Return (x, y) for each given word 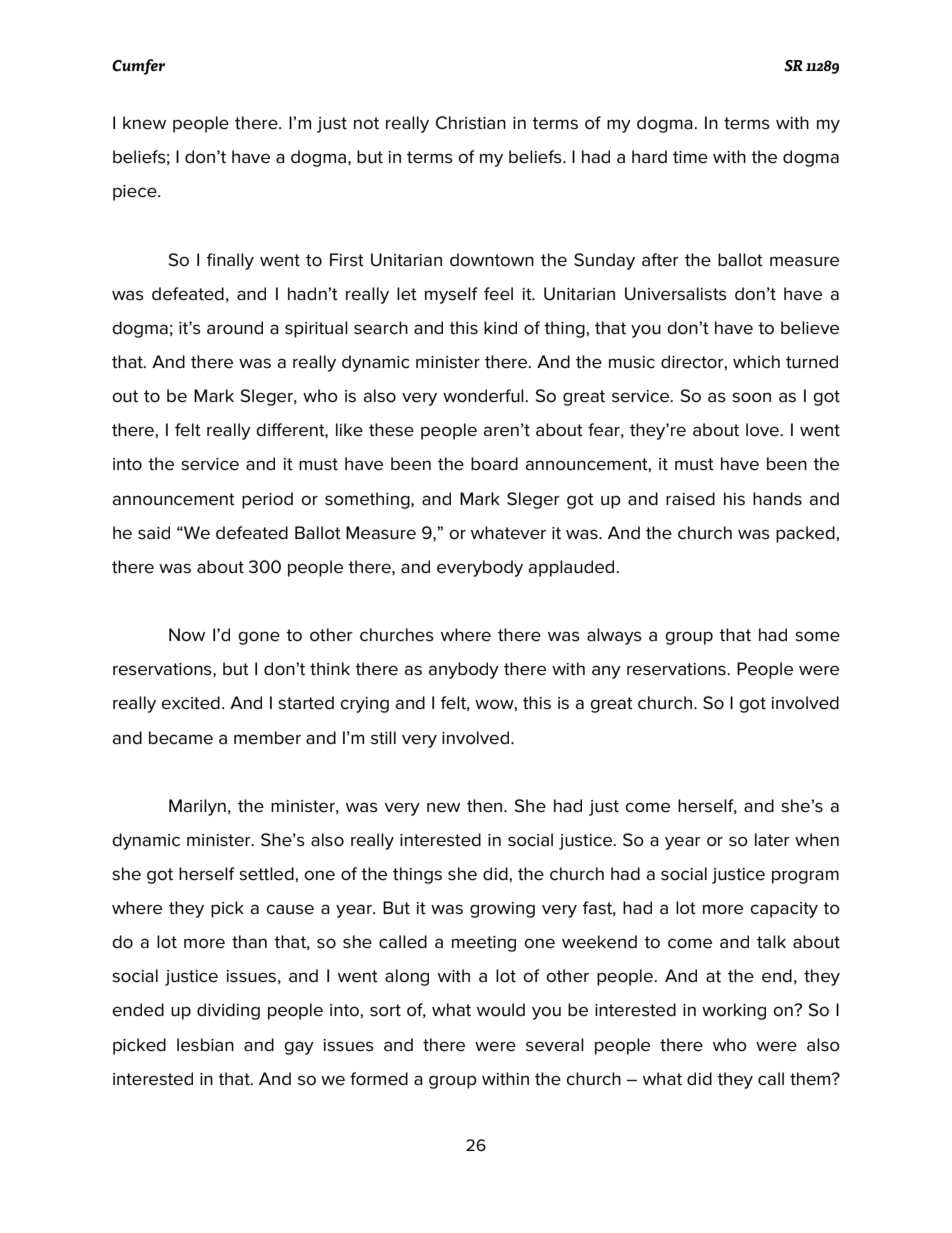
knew (144, 123)
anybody (463, 670)
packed (806, 534)
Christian (471, 123)
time (690, 157)
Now (187, 635)
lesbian (205, 1045)
